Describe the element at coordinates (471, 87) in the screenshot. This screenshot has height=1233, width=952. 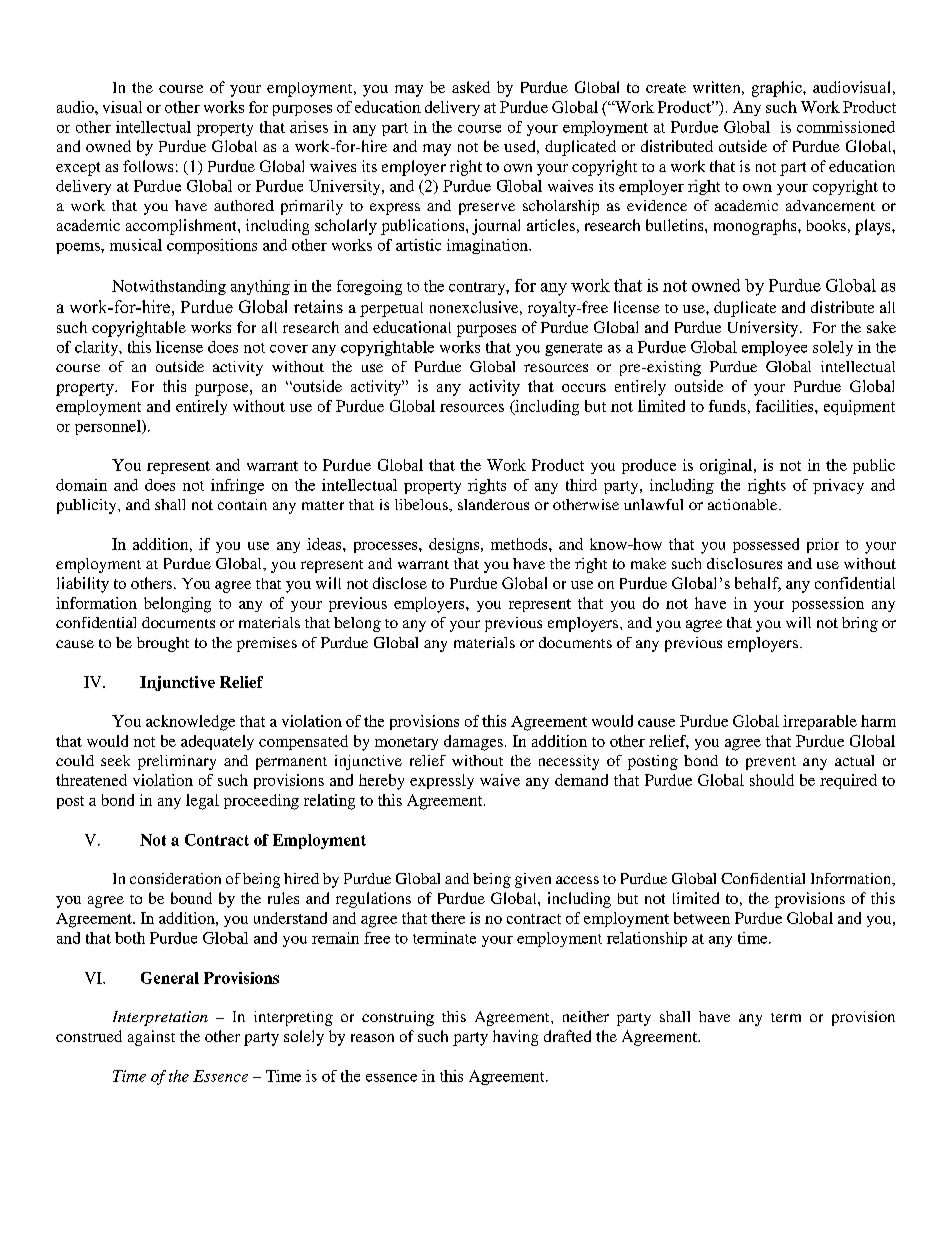
I see `asked` at that location.
